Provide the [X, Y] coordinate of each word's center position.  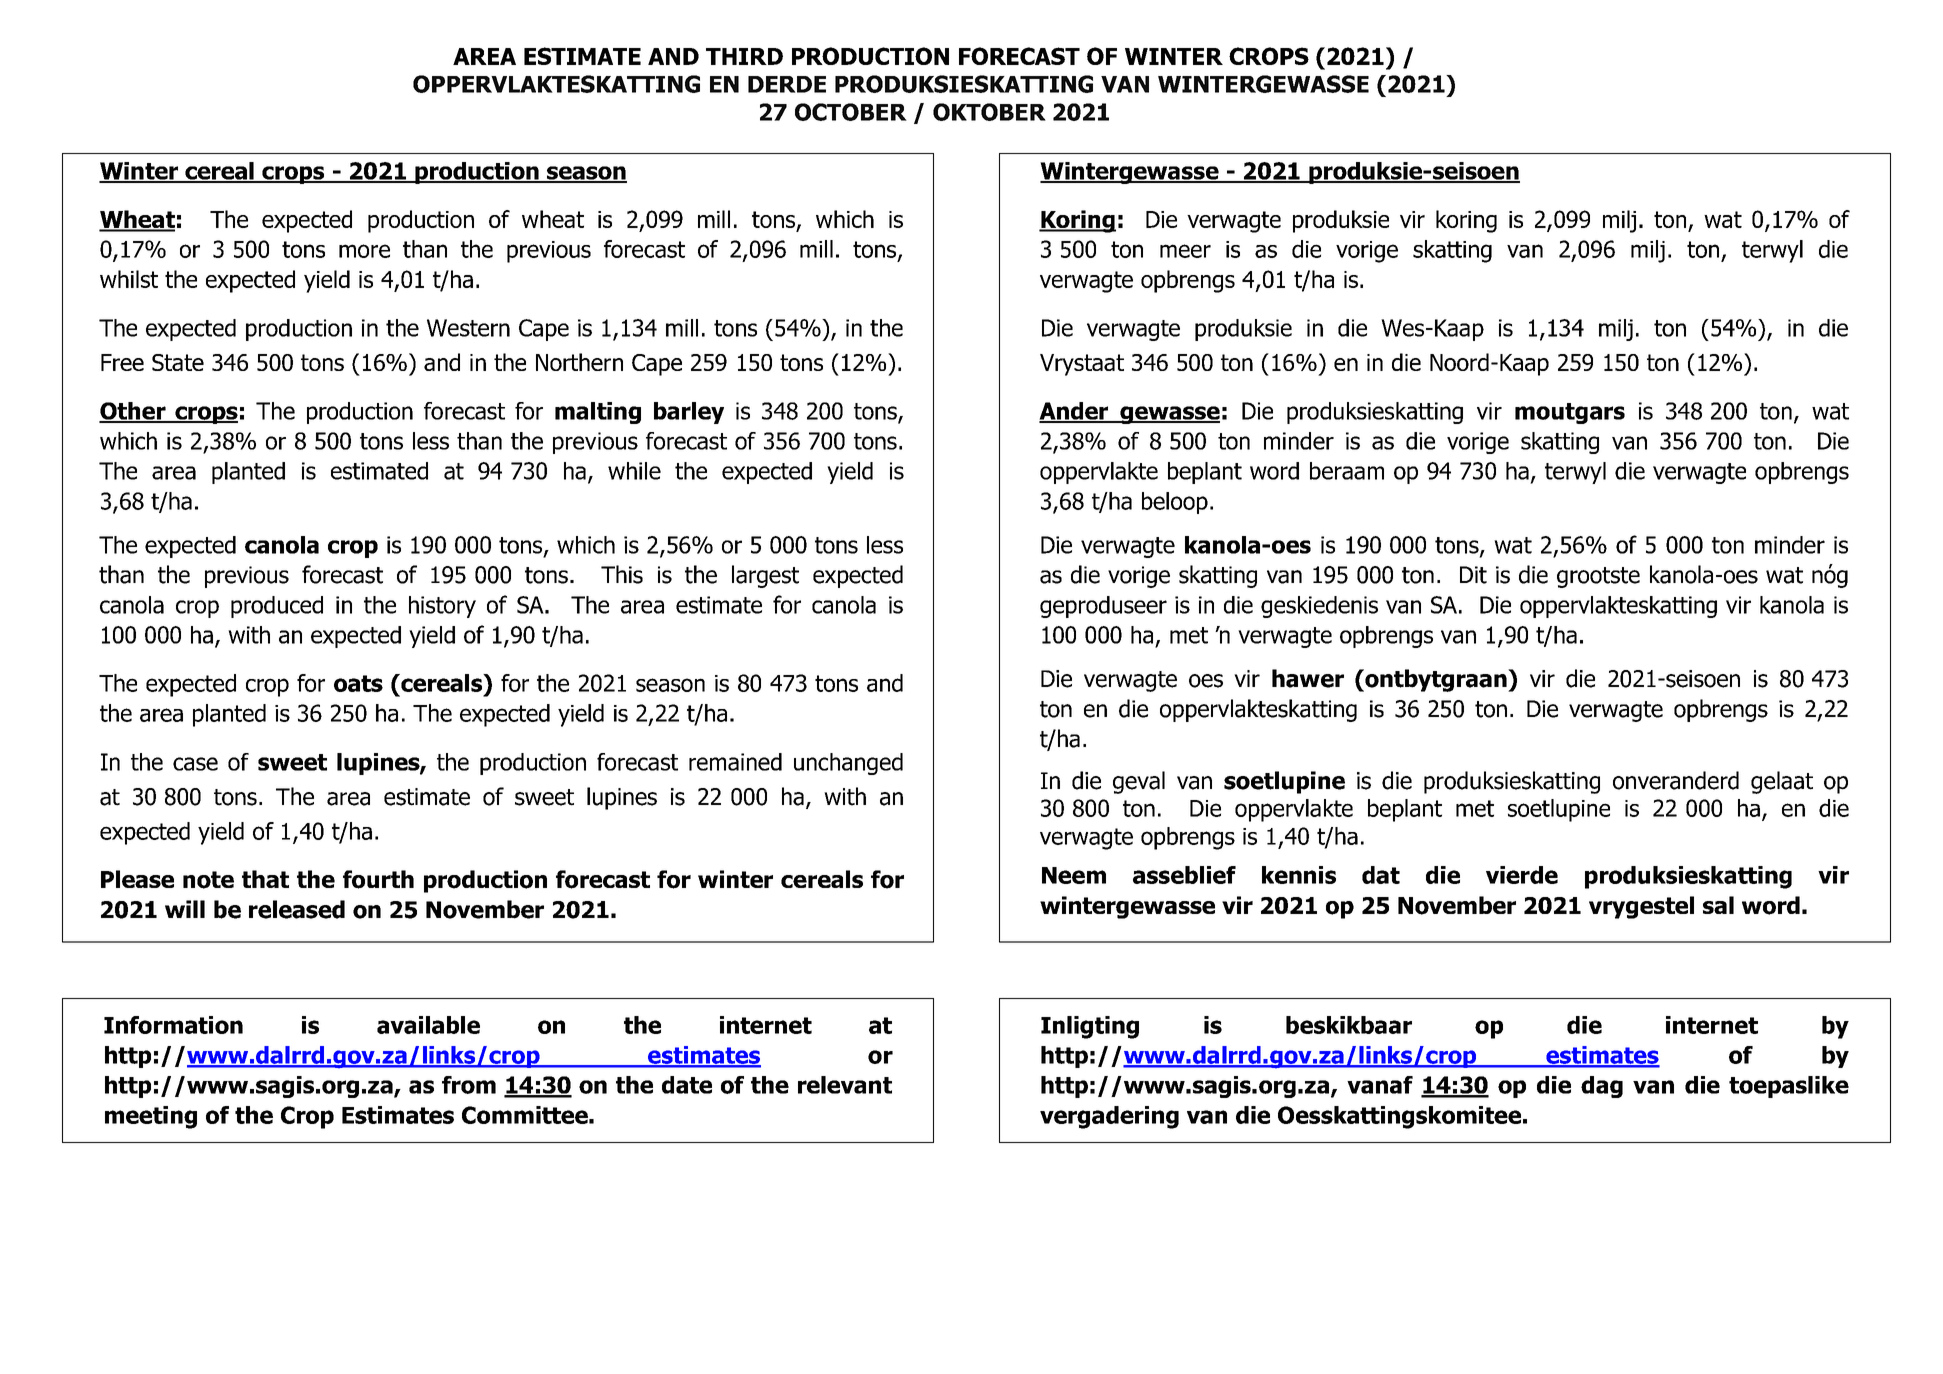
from [469, 1085]
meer [1185, 251]
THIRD [744, 56]
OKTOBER [989, 112]
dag [1602, 1087]
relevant [845, 1085]
